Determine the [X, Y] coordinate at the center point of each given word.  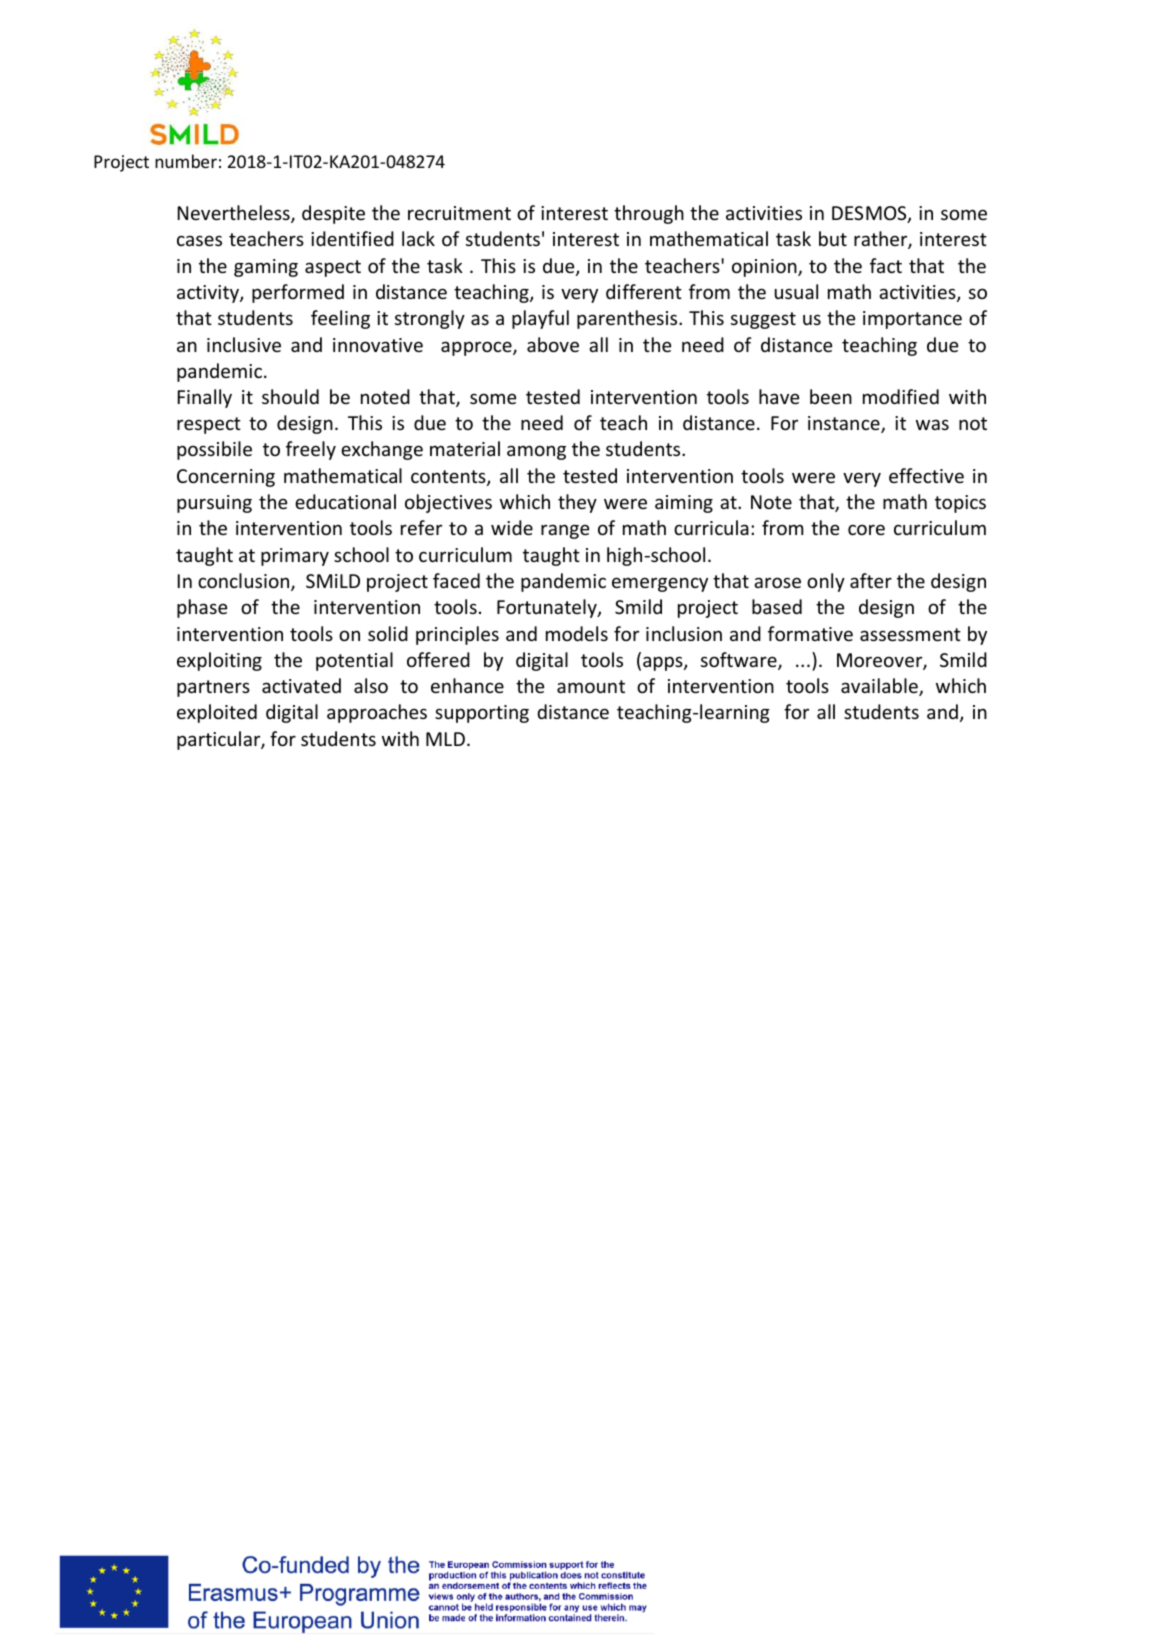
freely [311, 450]
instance [845, 424]
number [186, 161]
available [880, 687]
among [536, 452]
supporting [482, 714]
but [833, 238]
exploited [217, 713]
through [649, 214]
